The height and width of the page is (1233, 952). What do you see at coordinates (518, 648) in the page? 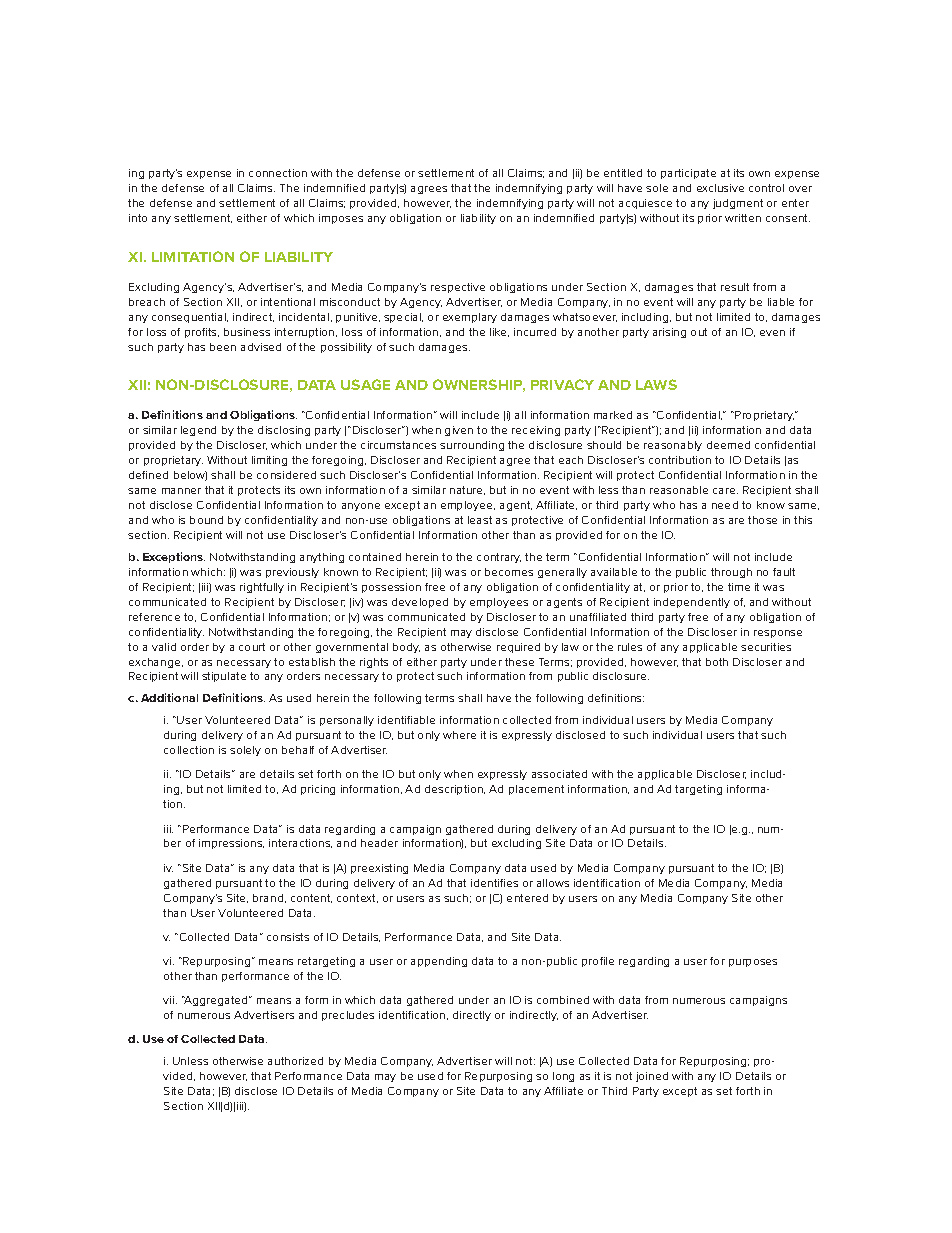
I see `required` at bounding box center [518, 648].
